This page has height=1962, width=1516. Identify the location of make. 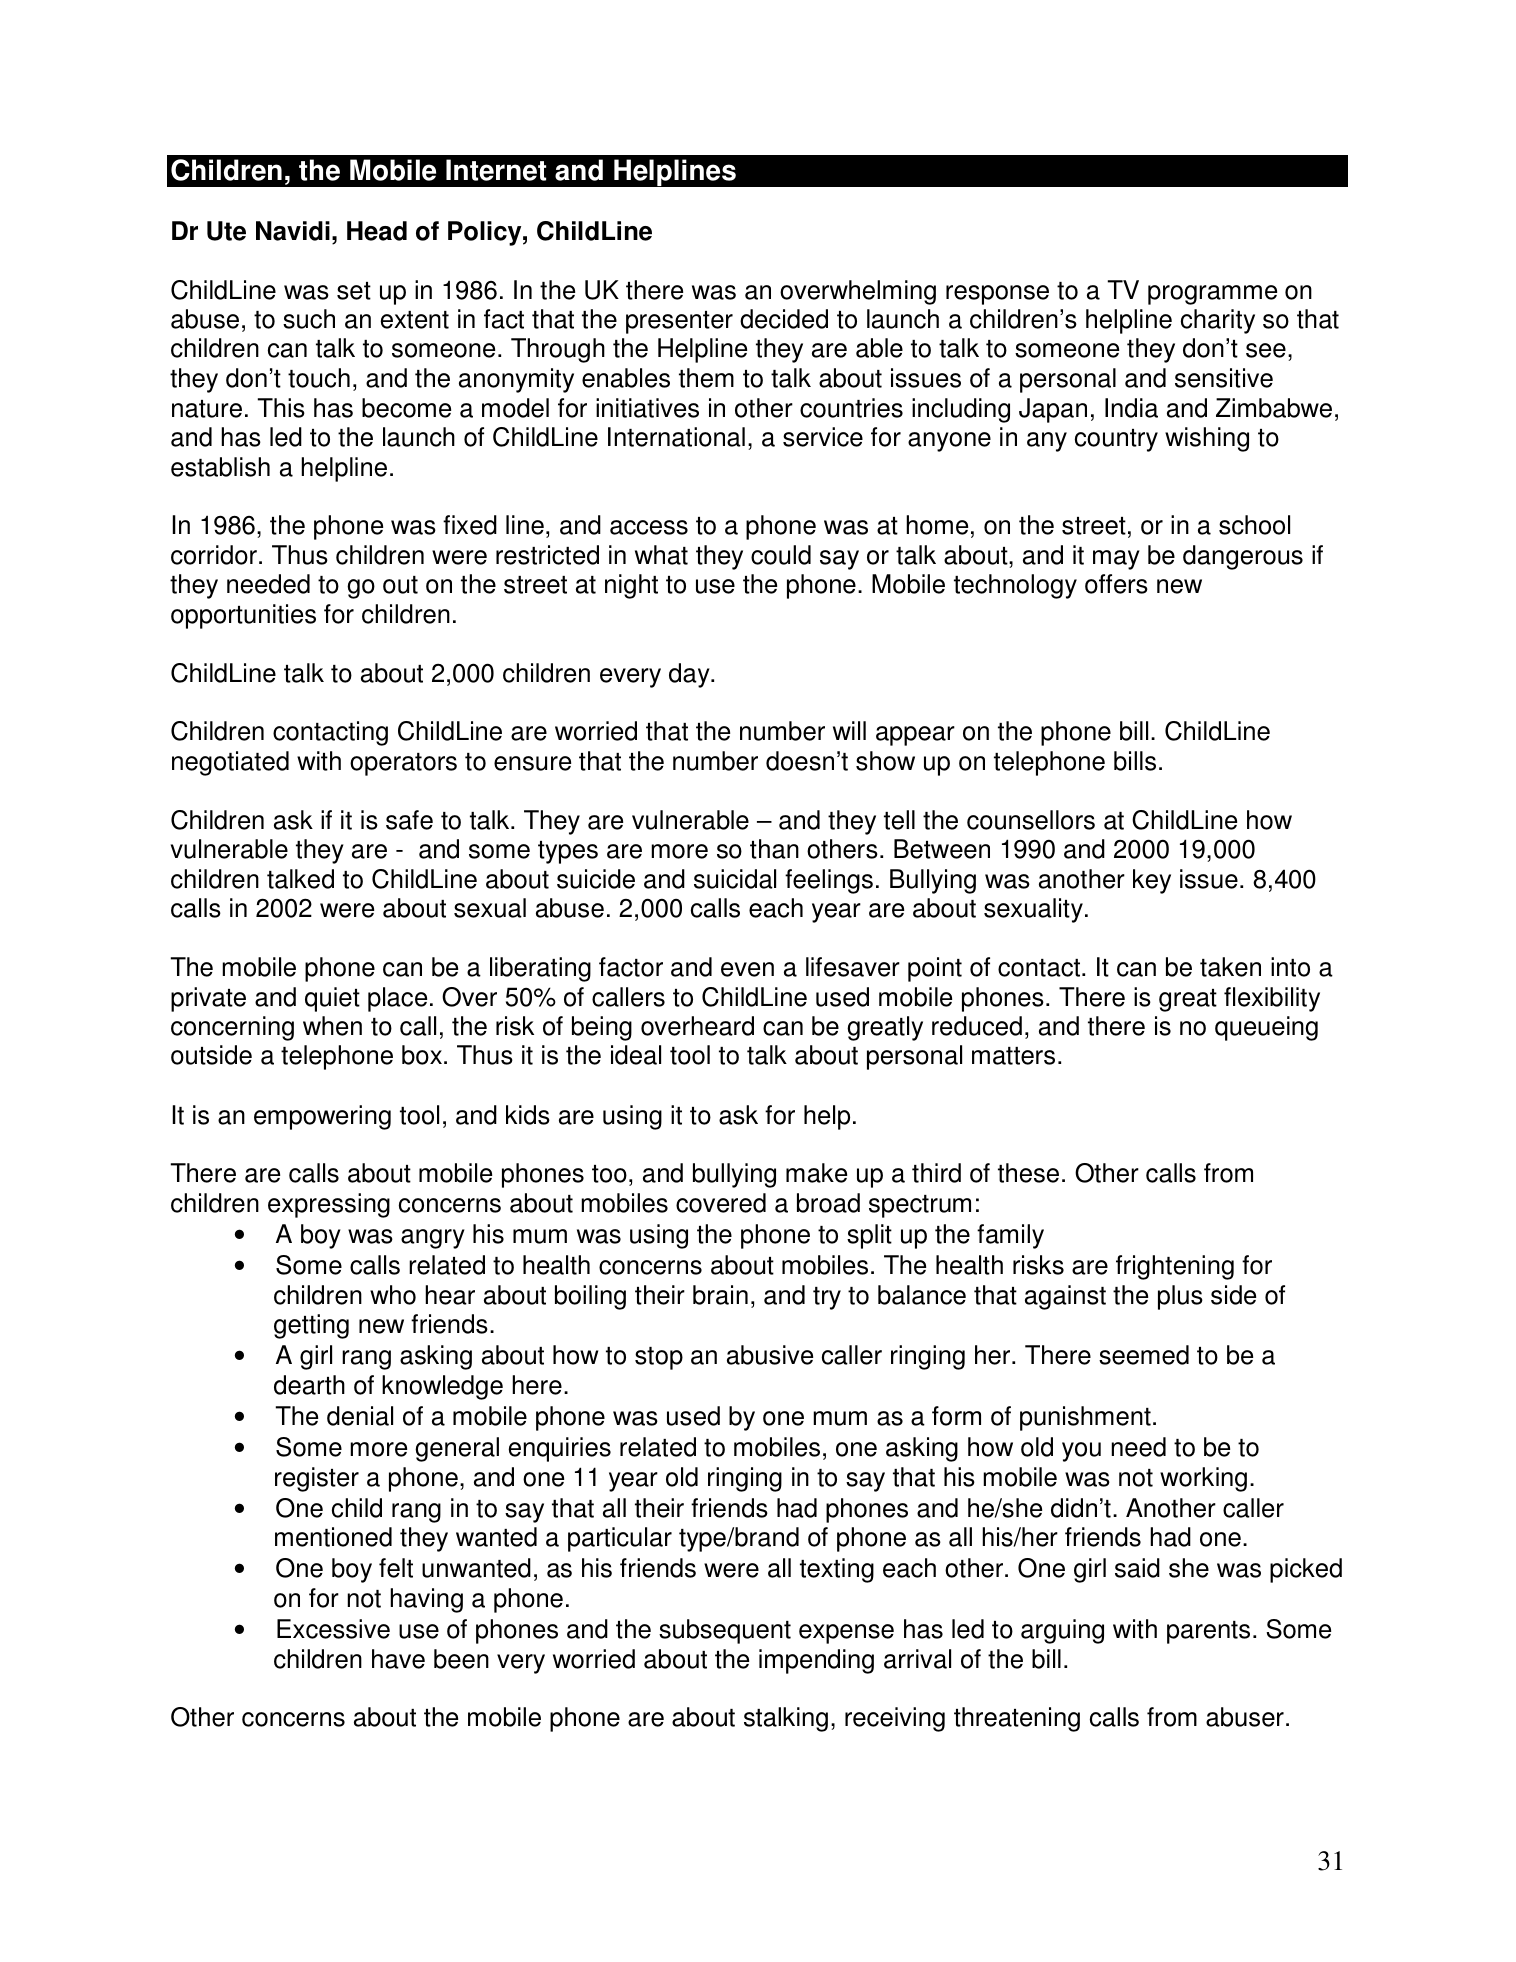
(816, 1173).
